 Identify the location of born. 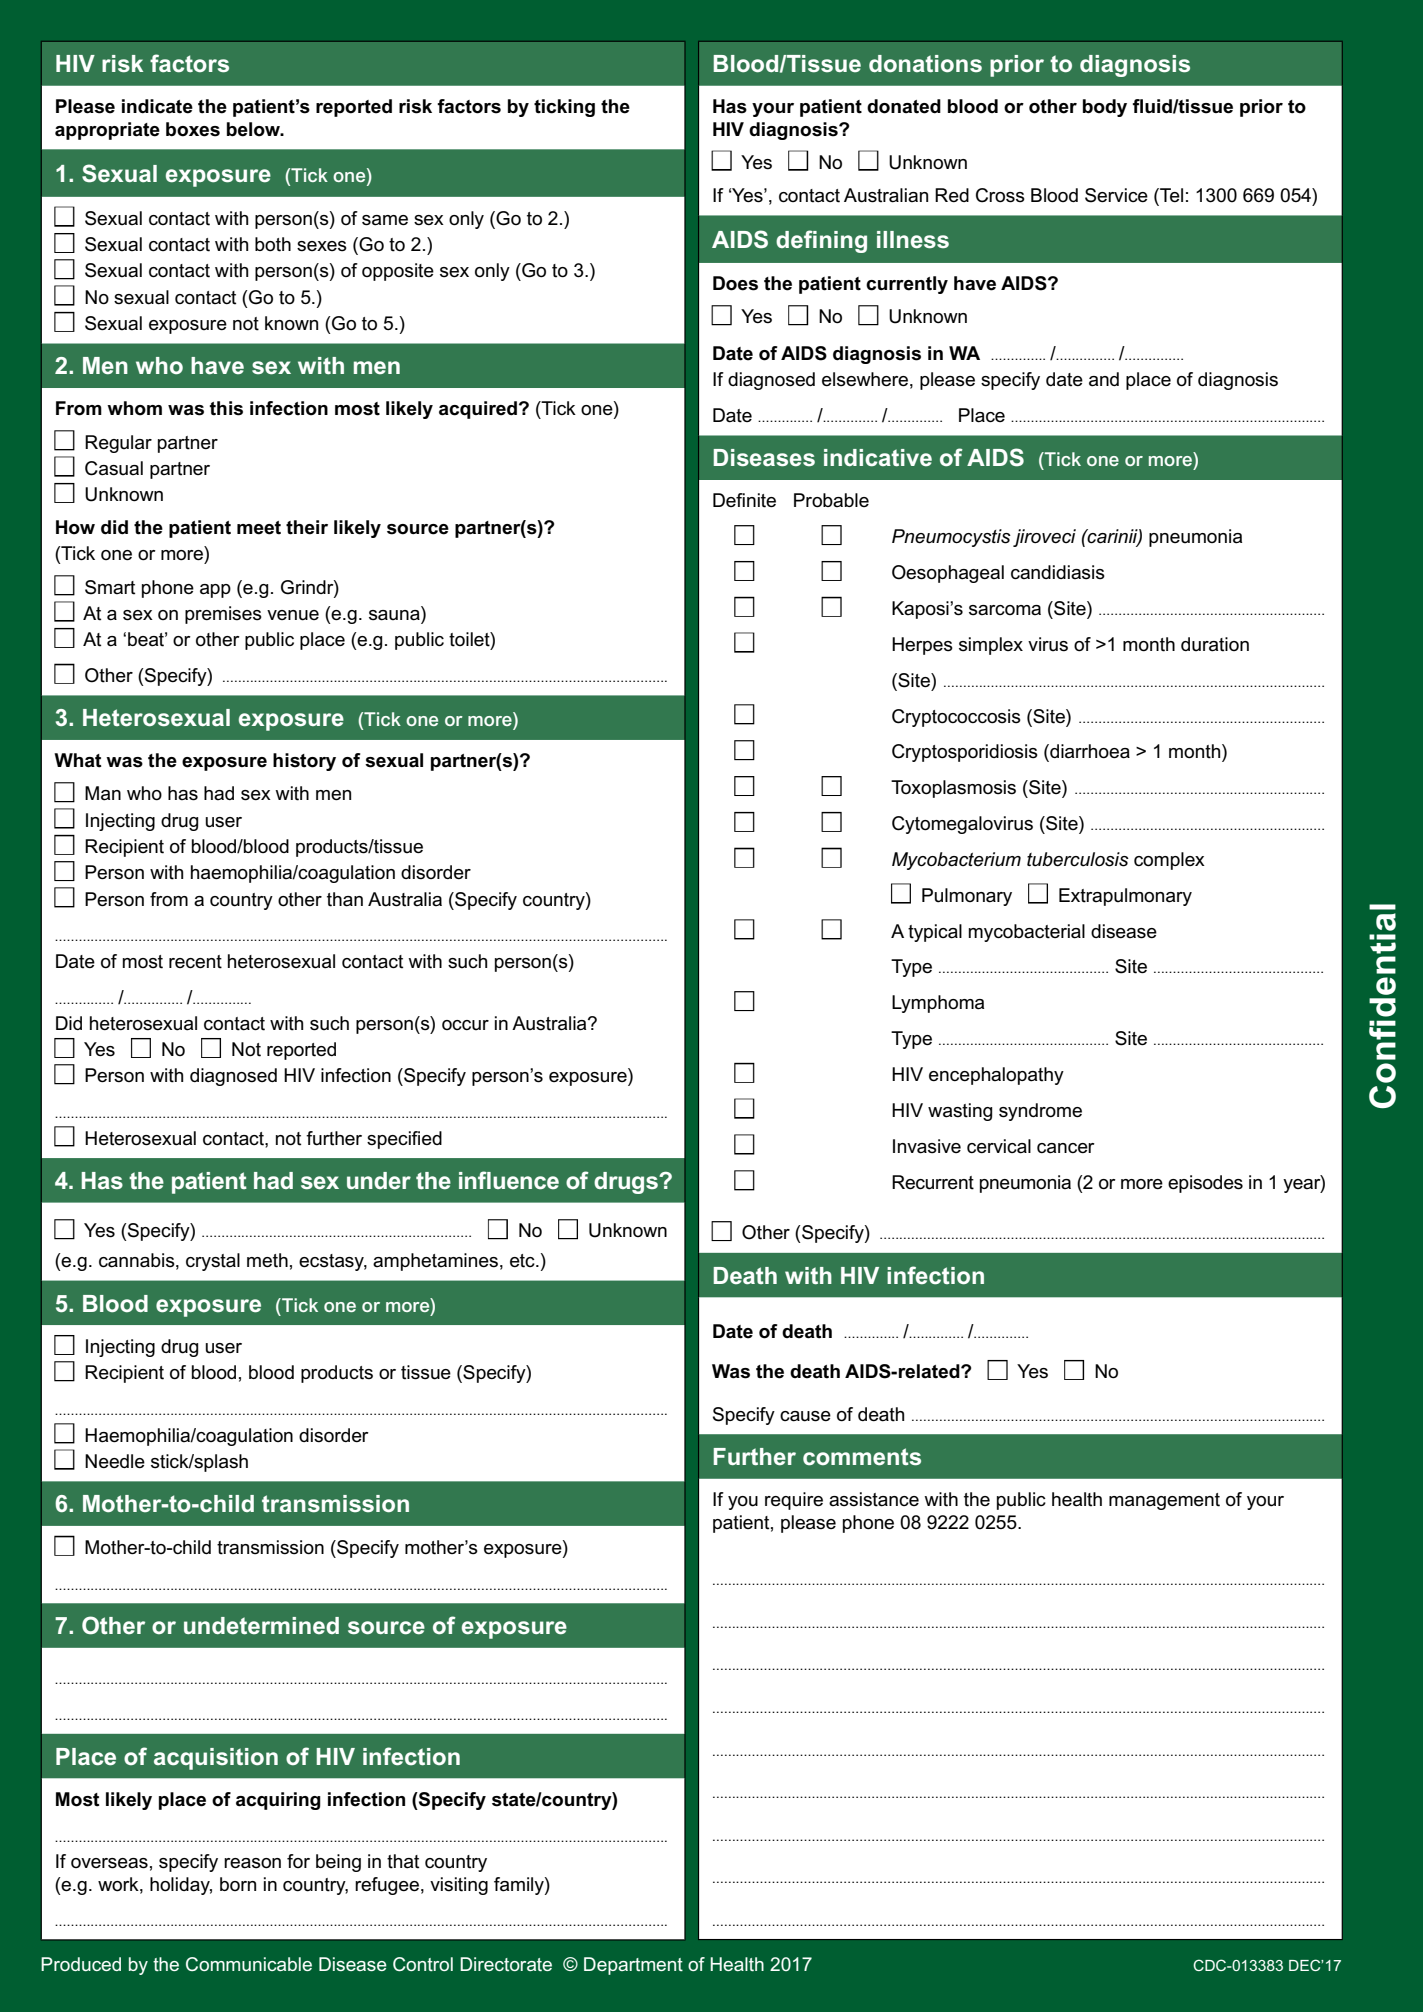
(238, 1884).
